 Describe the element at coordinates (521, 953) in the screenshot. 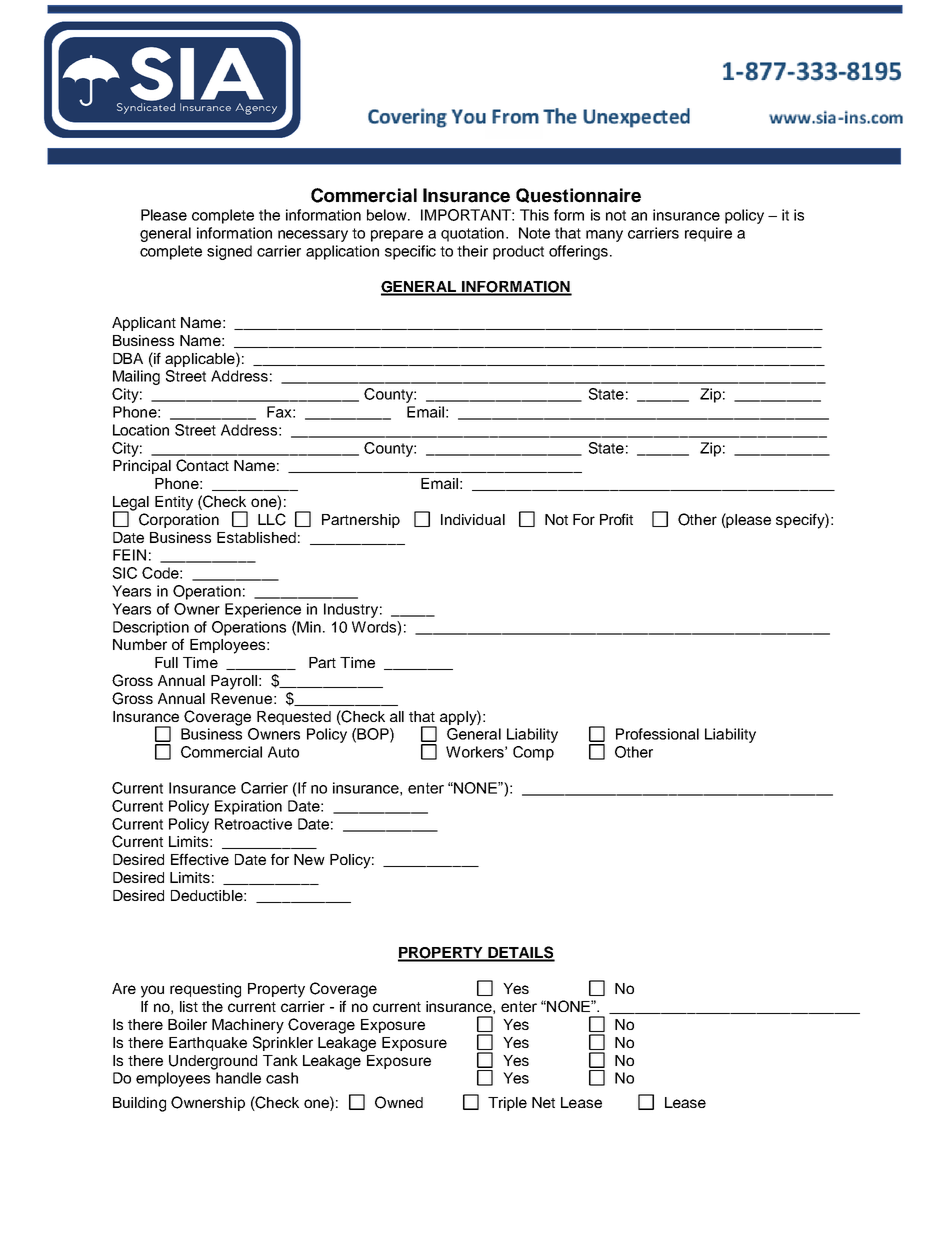

I see `DETAILS` at that location.
